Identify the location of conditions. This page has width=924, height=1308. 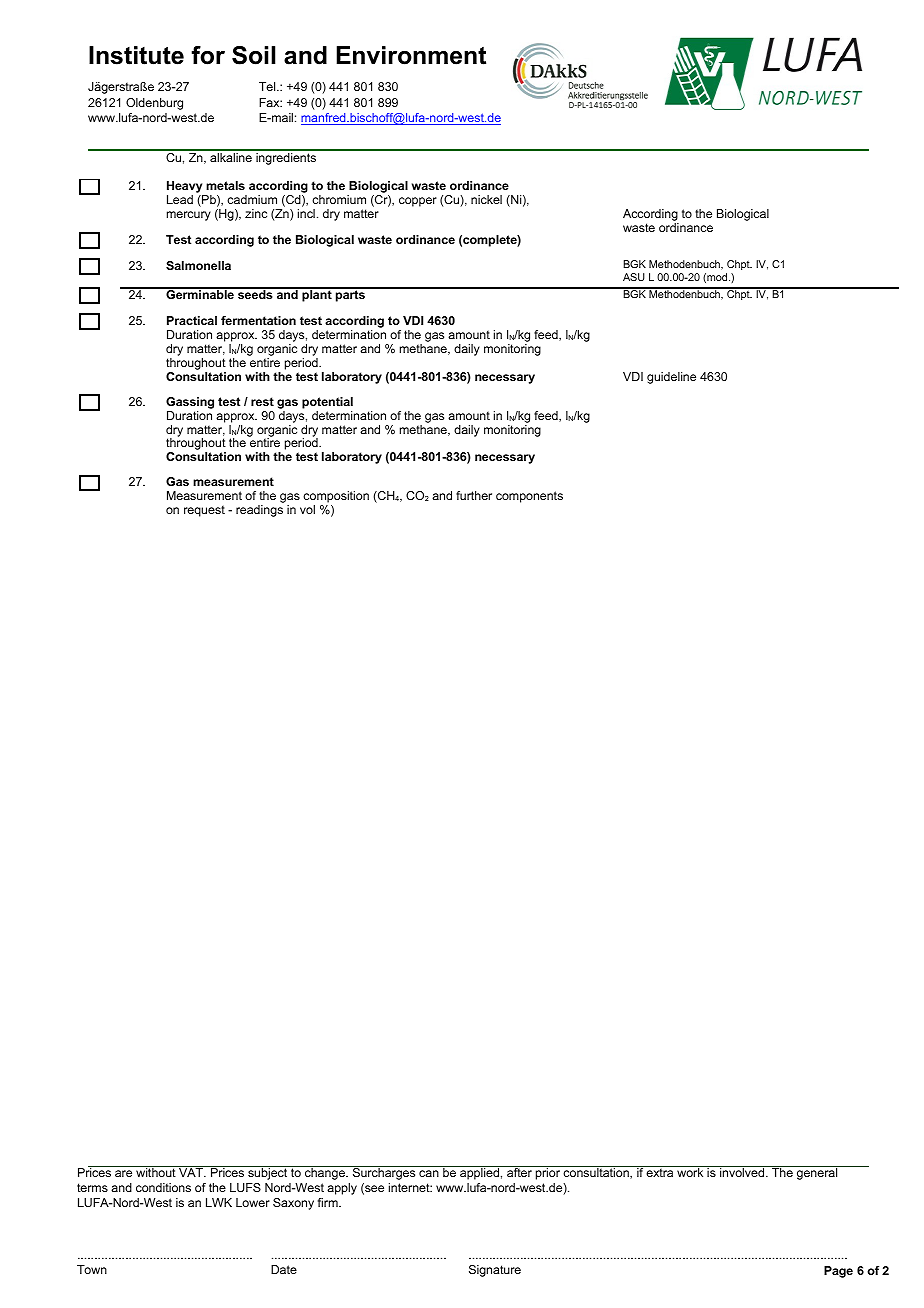
(163, 1187).
